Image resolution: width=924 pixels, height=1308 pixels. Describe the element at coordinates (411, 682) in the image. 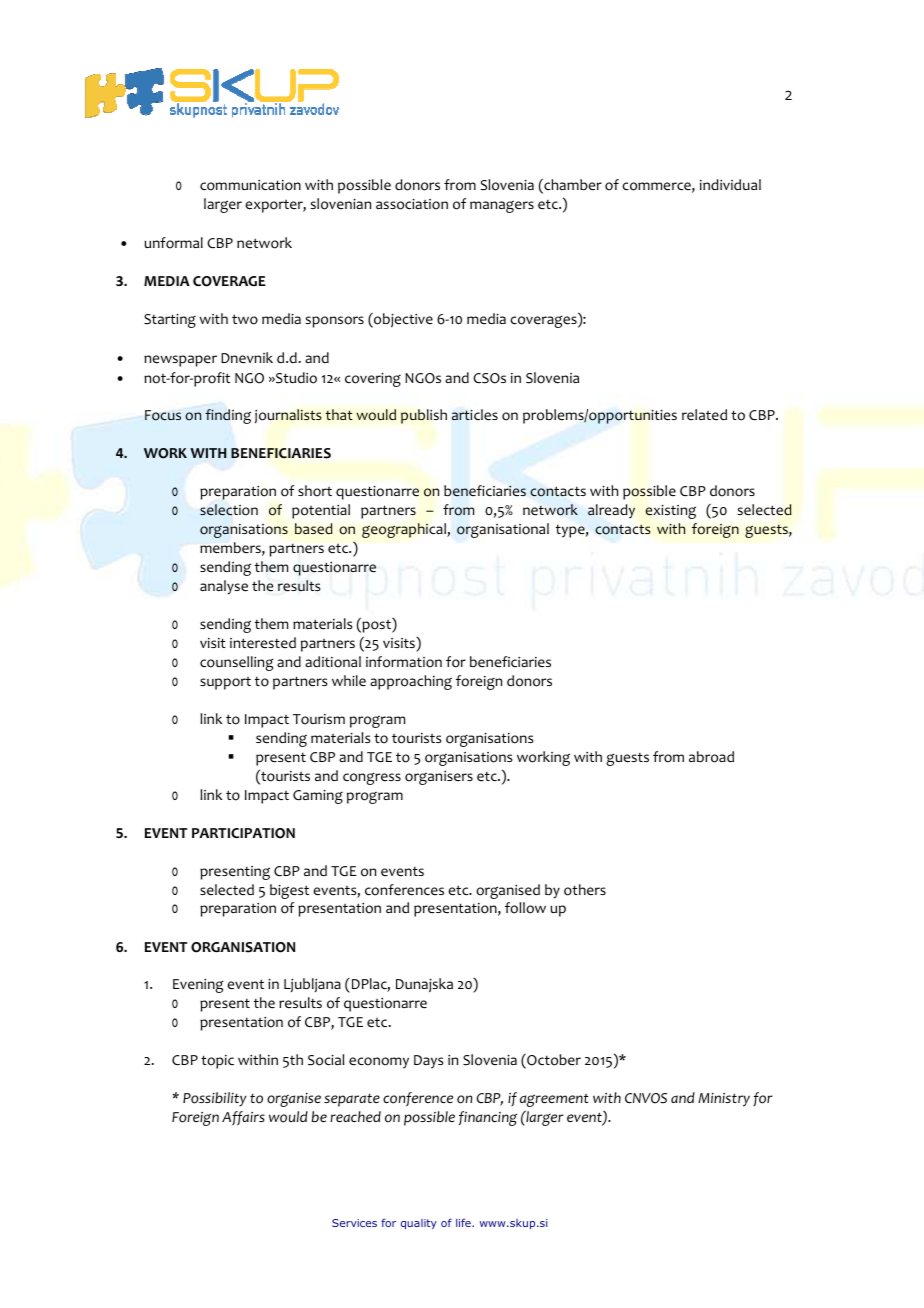

I see `approaching` at that location.
